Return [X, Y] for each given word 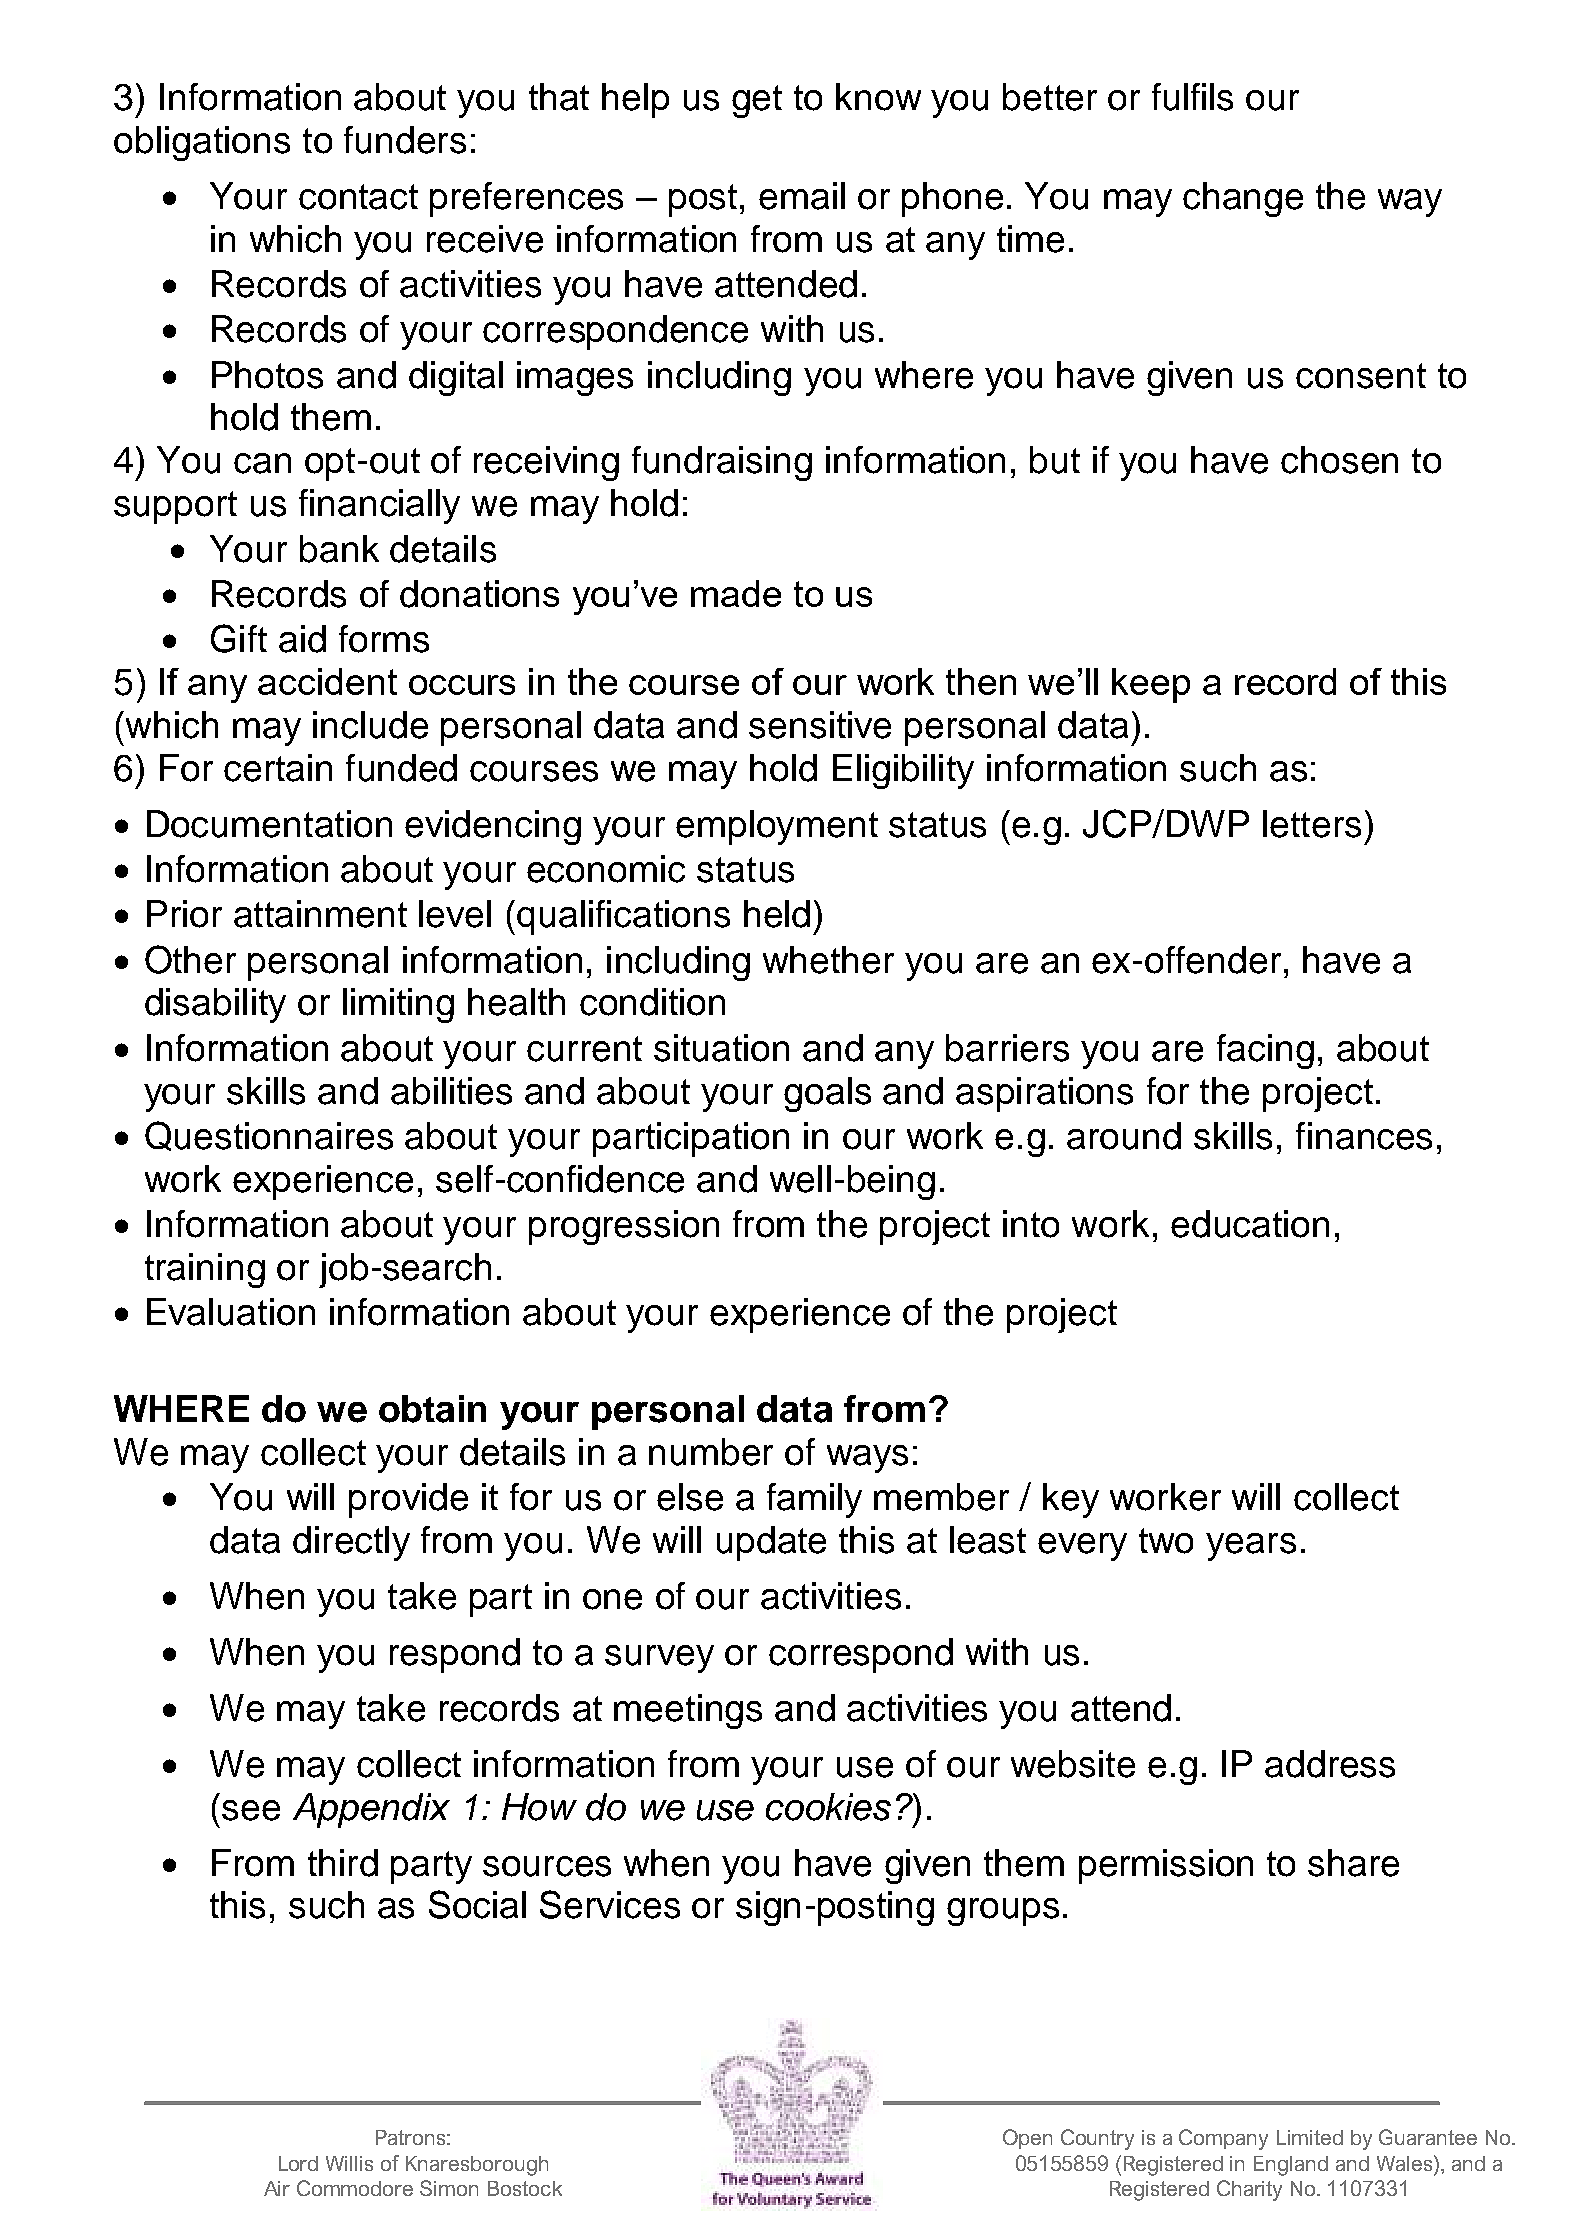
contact [358, 197]
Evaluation [231, 1312]
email [802, 196]
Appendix [371, 1810]
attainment [320, 914]
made [736, 593]
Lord [298, 2163]
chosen [1339, 460]
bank [339, 549]
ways [867, 1459]
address [1330, 1764]
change [1243, 199]
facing [1265, 1051]
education [1250, 1224]
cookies [828, 1807]
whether [828, 960]
